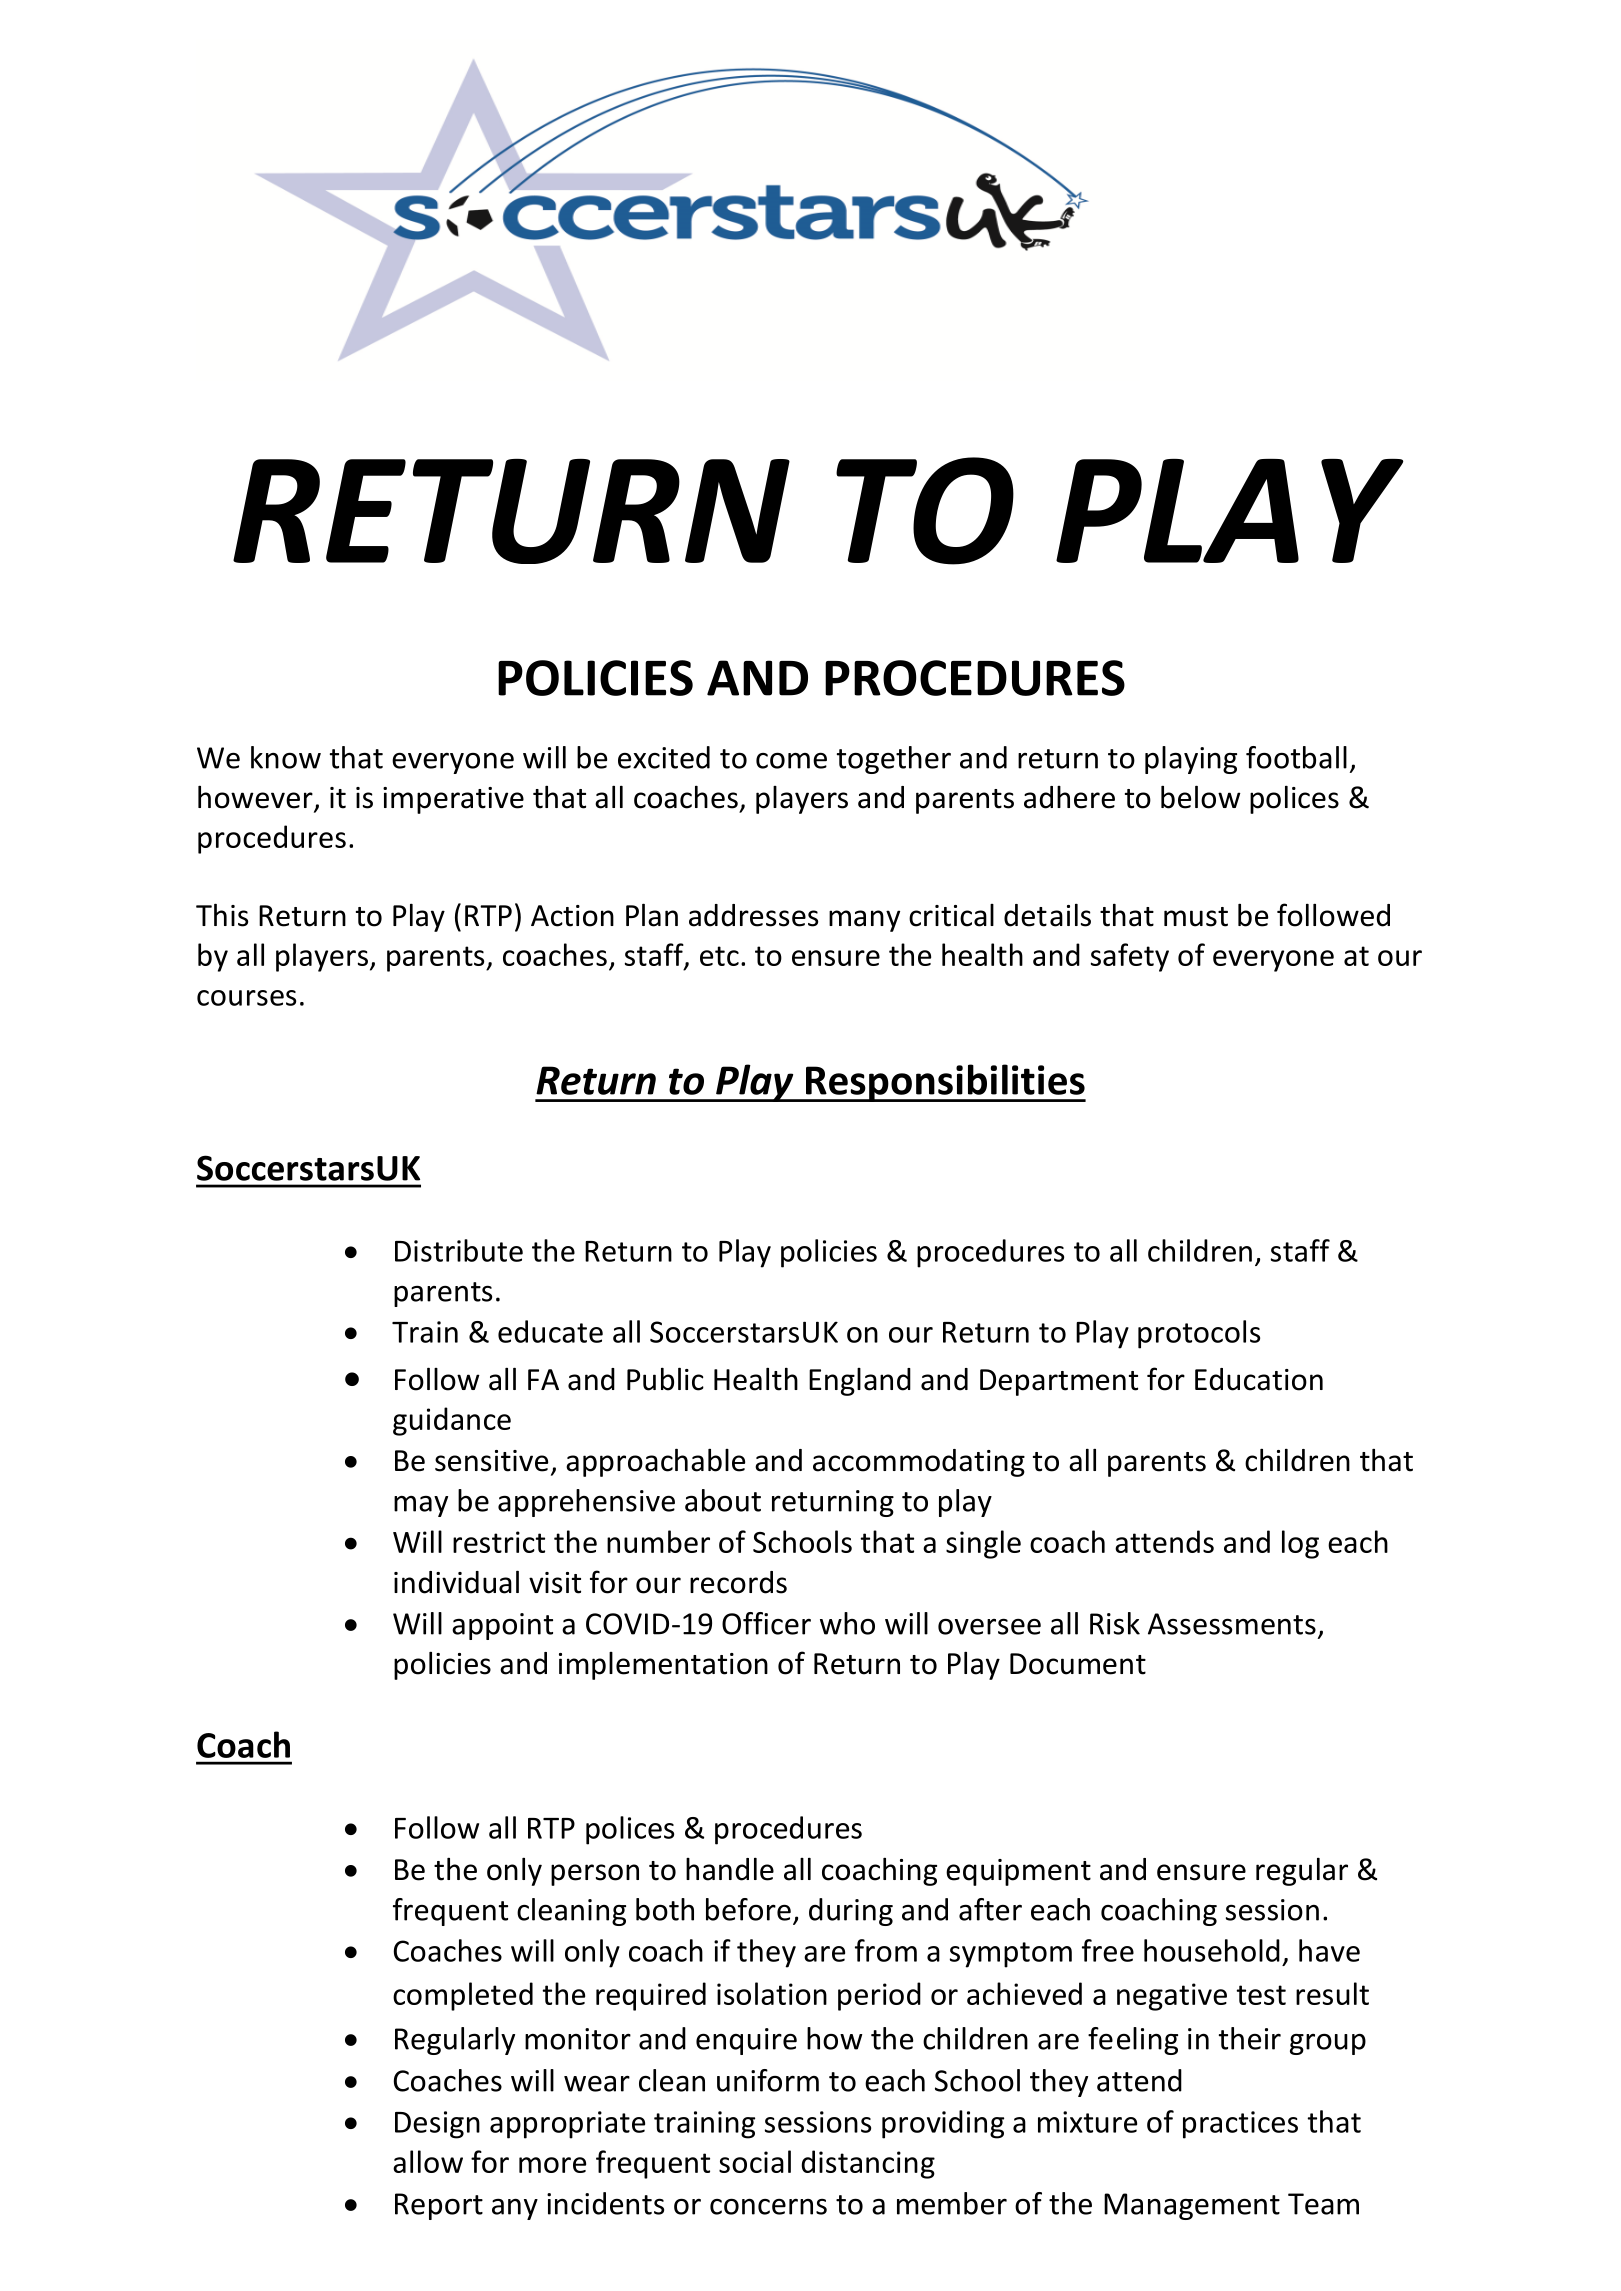 The width and height of the screenshot is (1621, 2291). What do you see at coordinates (791, 760) in the screenshot?
I see `come` at bounding box center [791, 760].
